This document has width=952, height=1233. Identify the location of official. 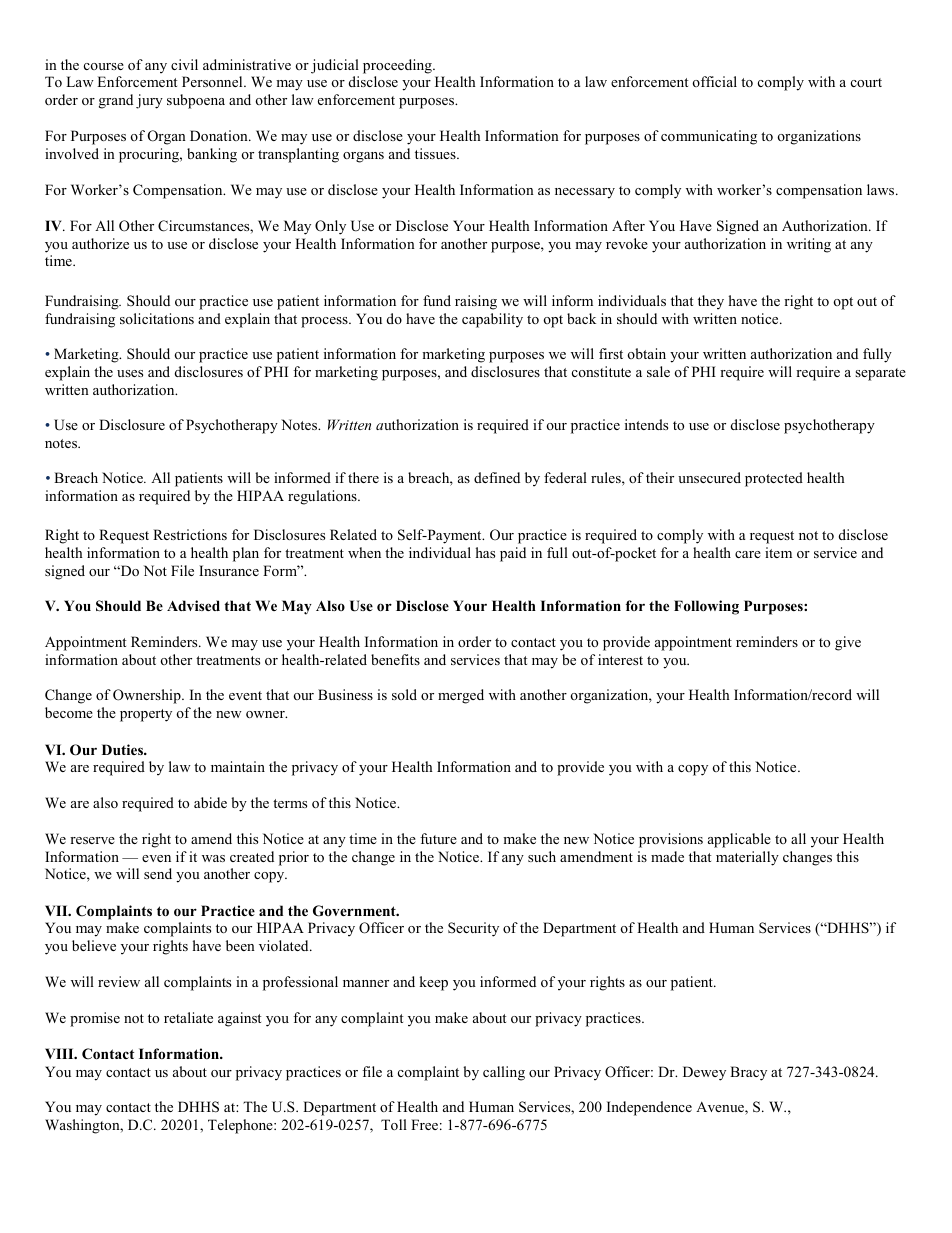
(714, 81).
